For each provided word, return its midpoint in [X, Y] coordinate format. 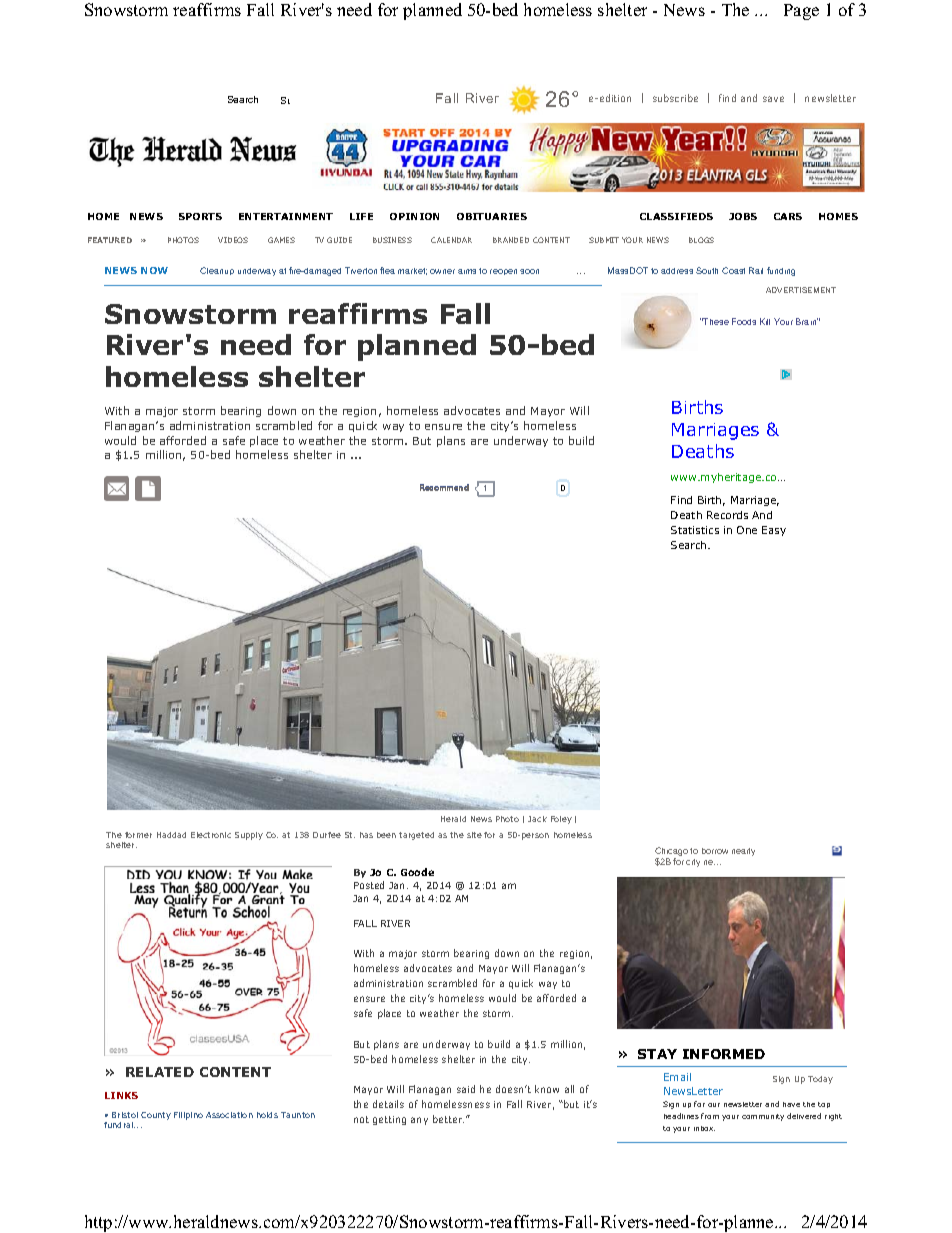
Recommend [444, 487]
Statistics [695, 530]
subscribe [675, 98]
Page [801, 12]
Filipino [188, 1116]
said [466, 1089]
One [747, 530]
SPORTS [200, 216]
